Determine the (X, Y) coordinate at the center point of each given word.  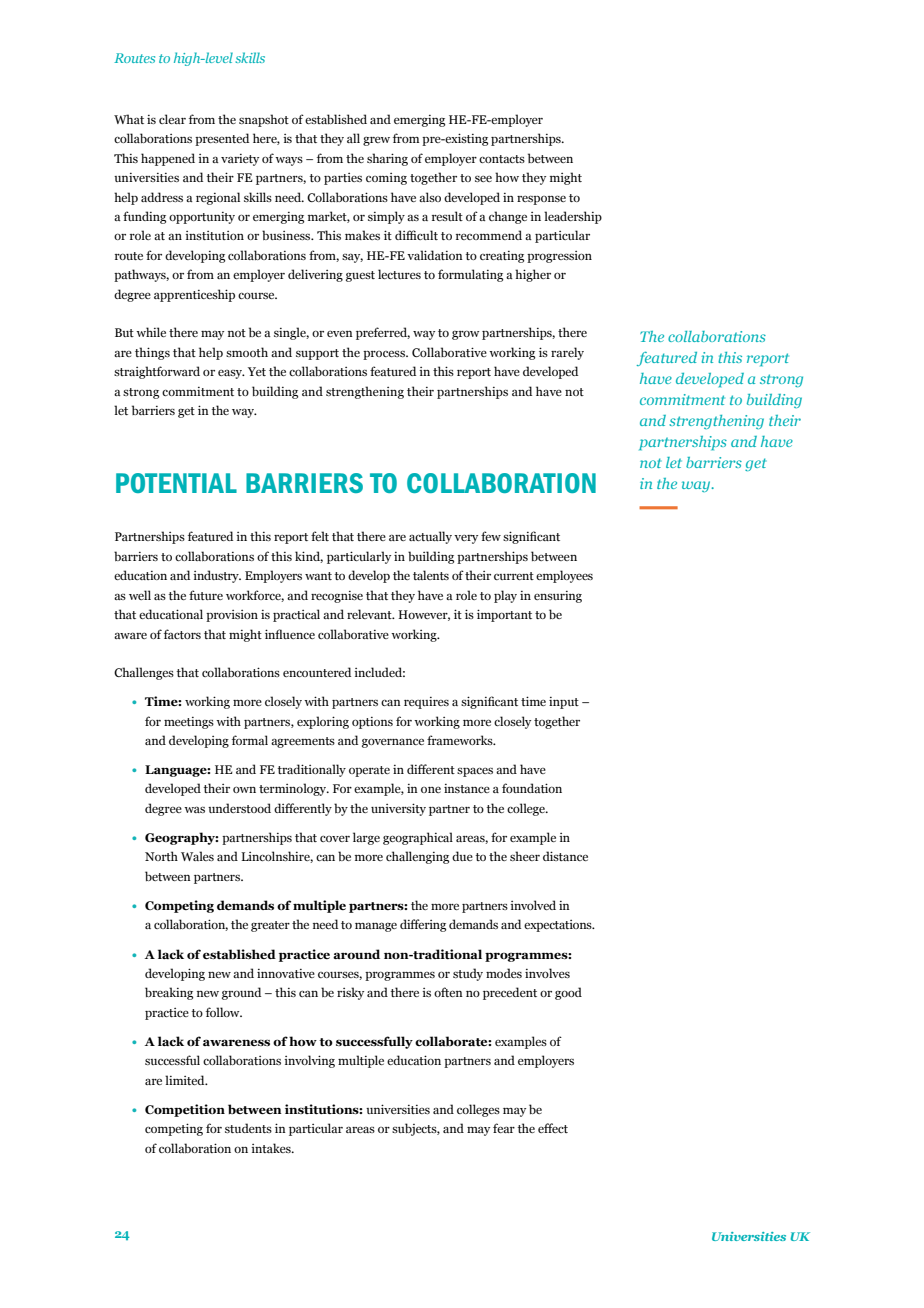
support (317, 354)
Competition (185, 1110)
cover (335, 839)
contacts (502, 159)
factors (182, 634)
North (161, 856)
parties (343, 179)
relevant (370, 614)
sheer (525, 856)
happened (168, 159)
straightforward (157, 372)
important (504, 615)
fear (504, 1128)
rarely (567, 353)
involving (309, 1061)
